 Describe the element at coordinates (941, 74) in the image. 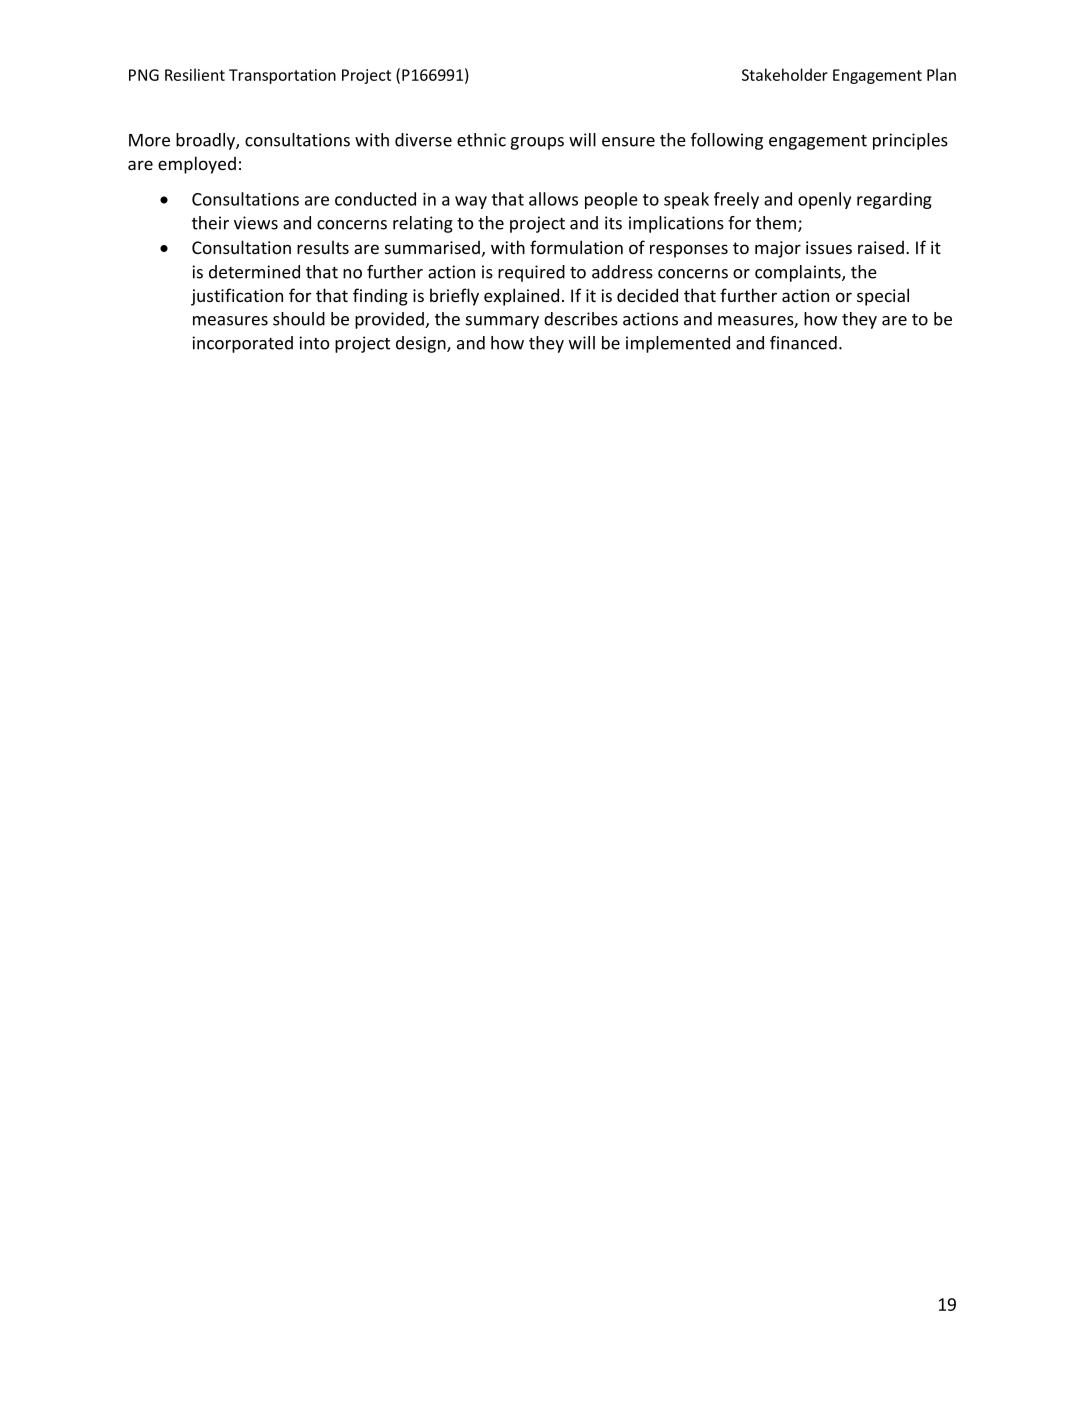

I see `Plan` at that location.
